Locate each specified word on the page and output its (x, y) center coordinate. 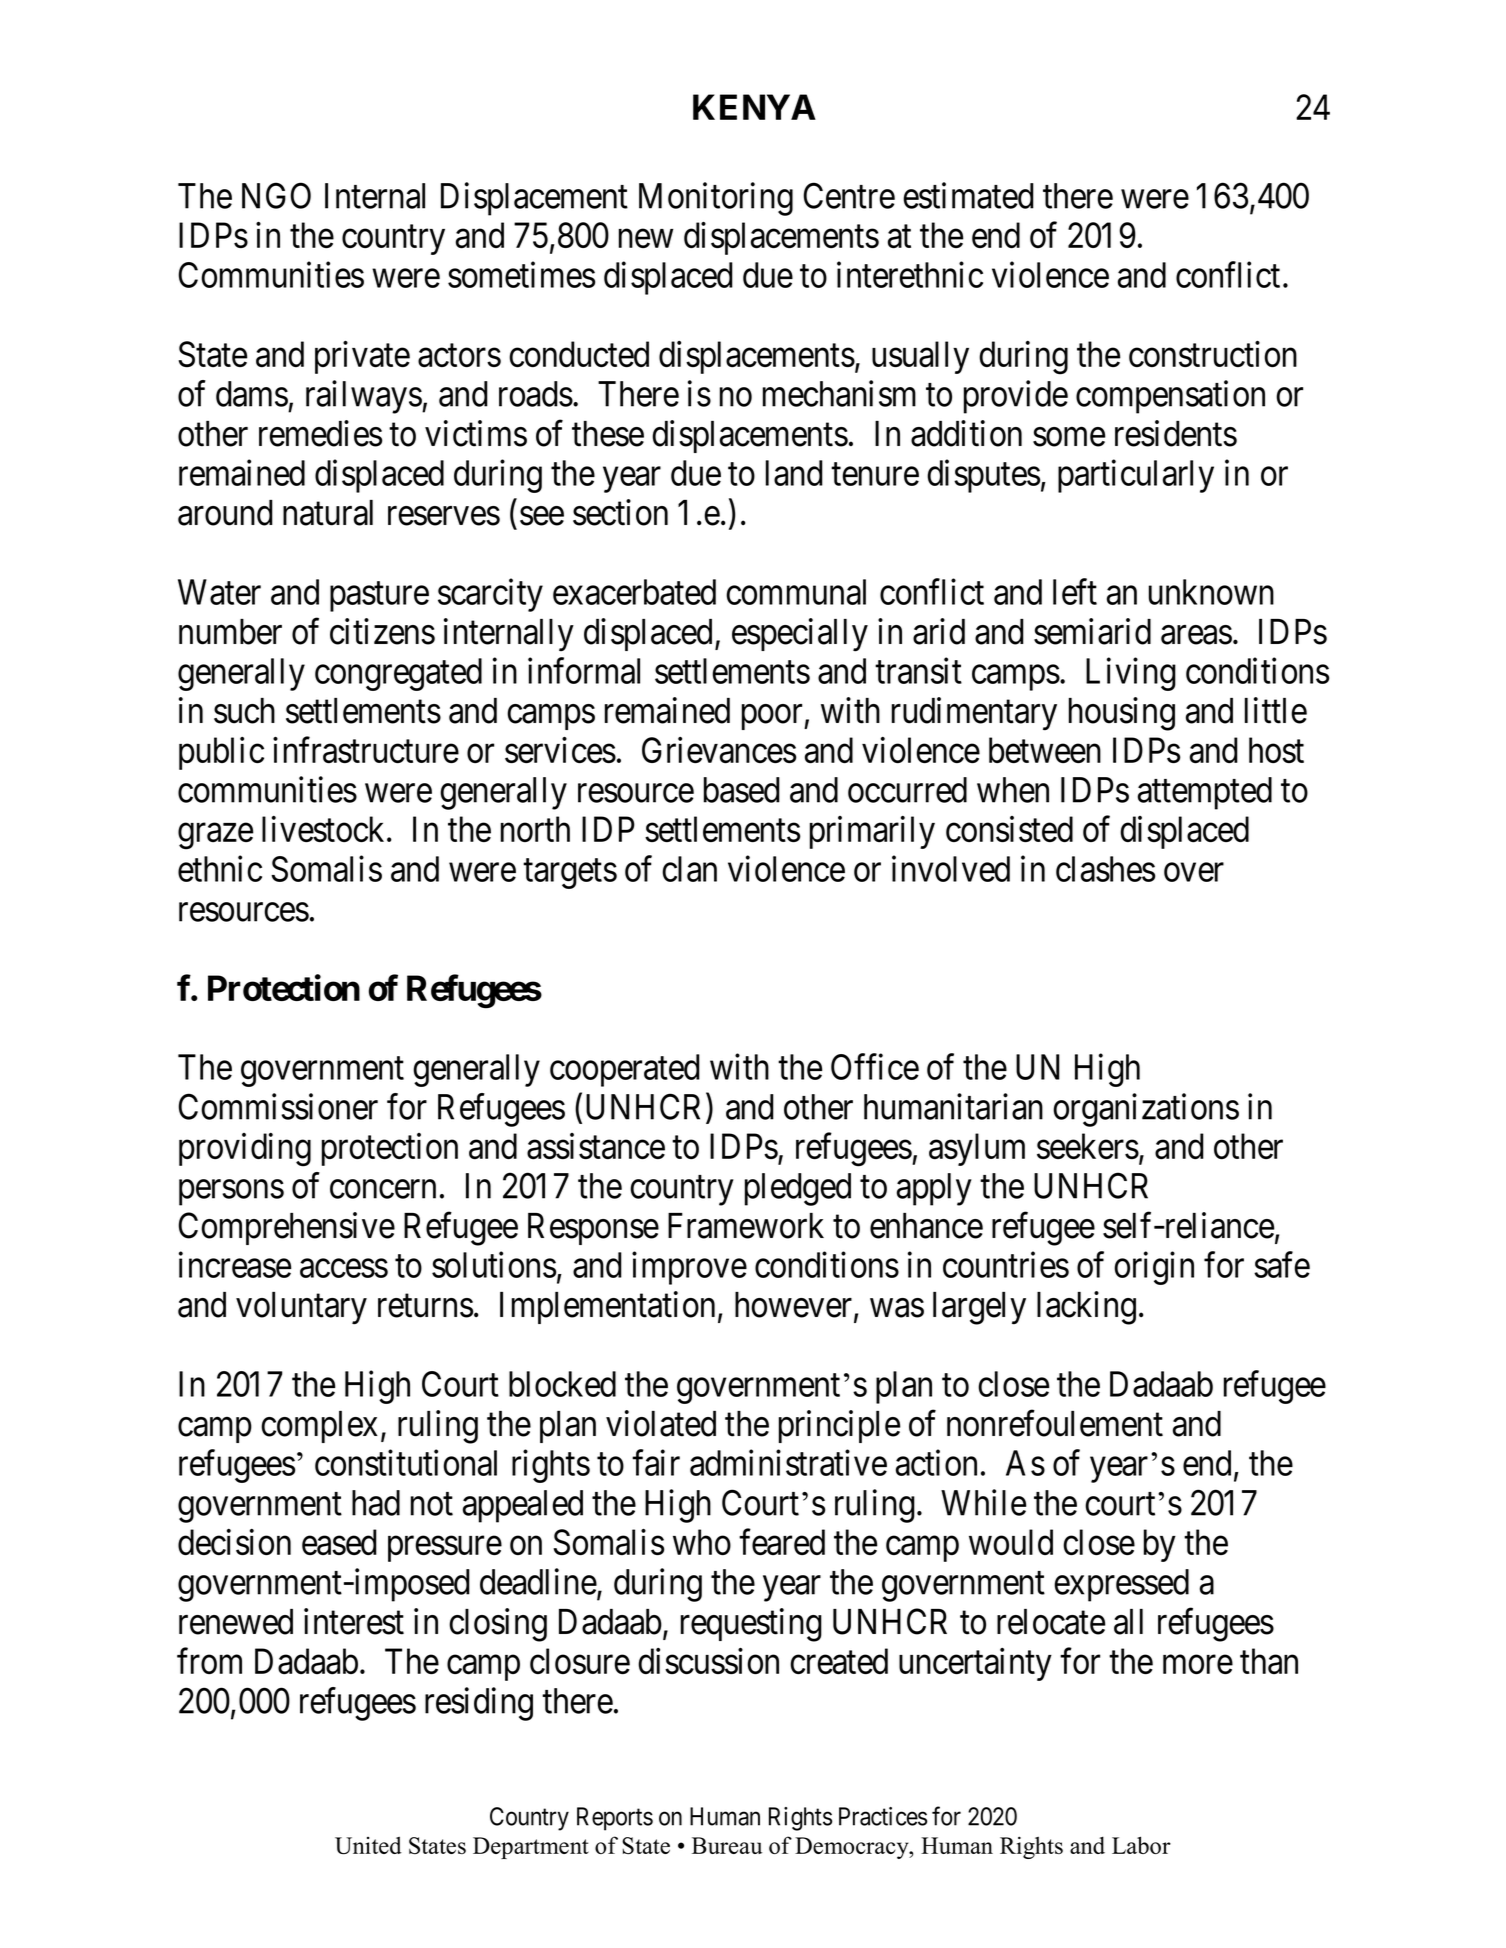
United (368, 1845)
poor (773, 717)
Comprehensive (286, 1228)
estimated (968, 195)
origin (1154, 1268)
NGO (276, 196)
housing (1122, 714)
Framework (746, 1226)
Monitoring (716, 199)
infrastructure (366, 750)
